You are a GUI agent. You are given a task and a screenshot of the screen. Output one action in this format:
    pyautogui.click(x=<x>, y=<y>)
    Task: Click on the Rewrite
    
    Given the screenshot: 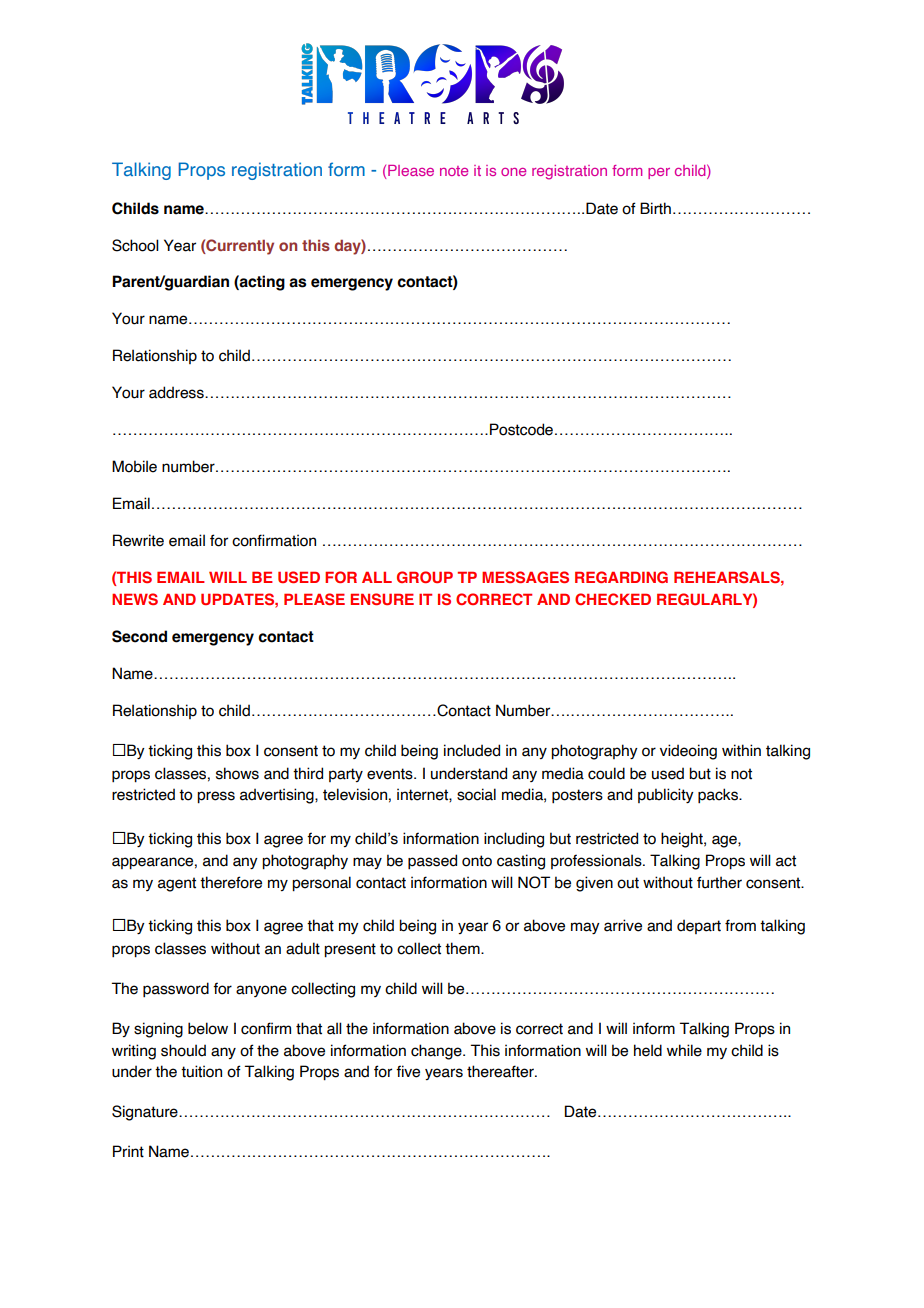 What is the action you would take?
    pyautogui.click(x=138, y=540)
